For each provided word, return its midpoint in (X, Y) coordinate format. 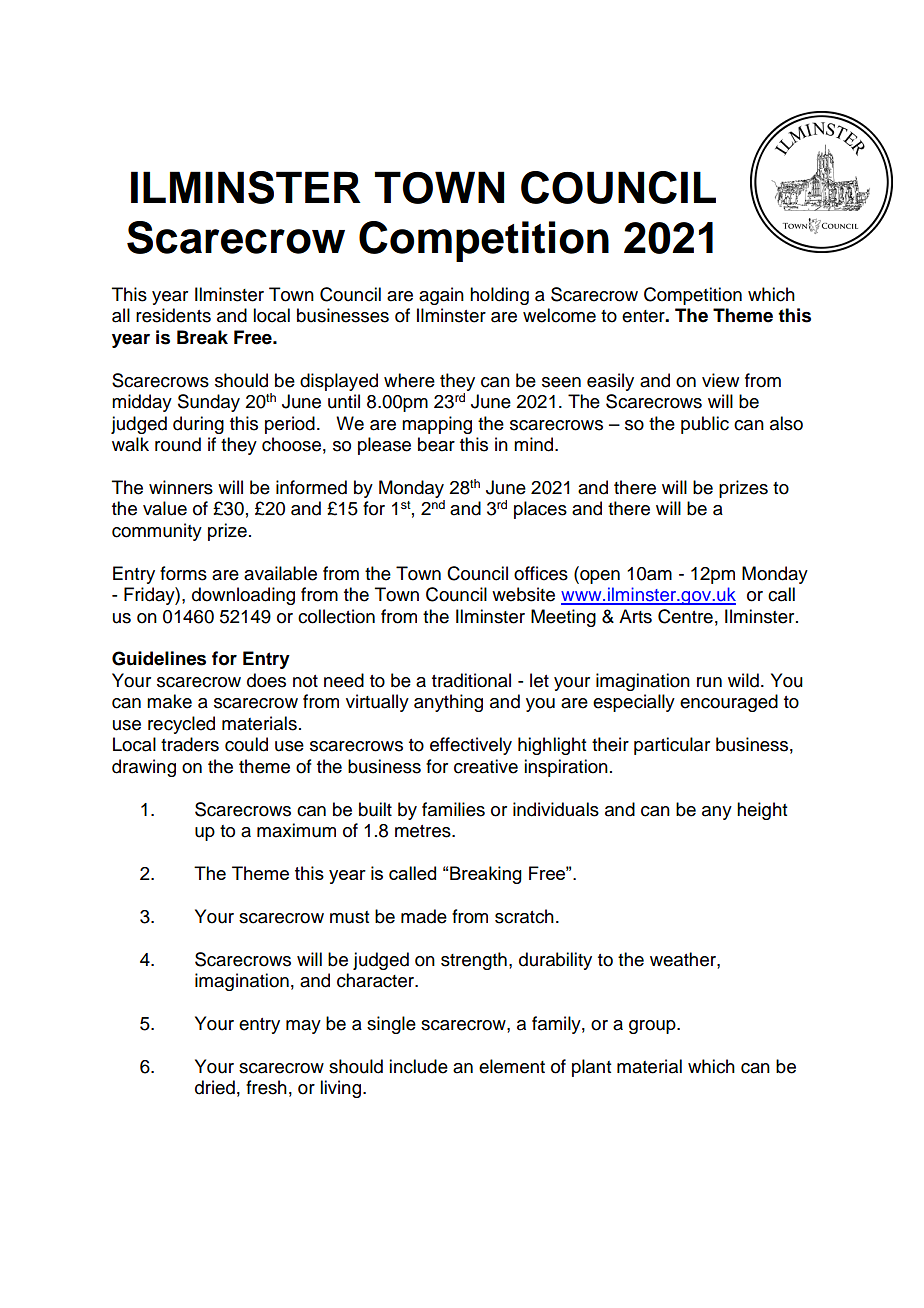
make (169, 701)
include (418, 1066)
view (720, 380)
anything (448, 703)
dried (215, 1087)
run (709, 682)
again (441, 296)
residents (173, 315)
